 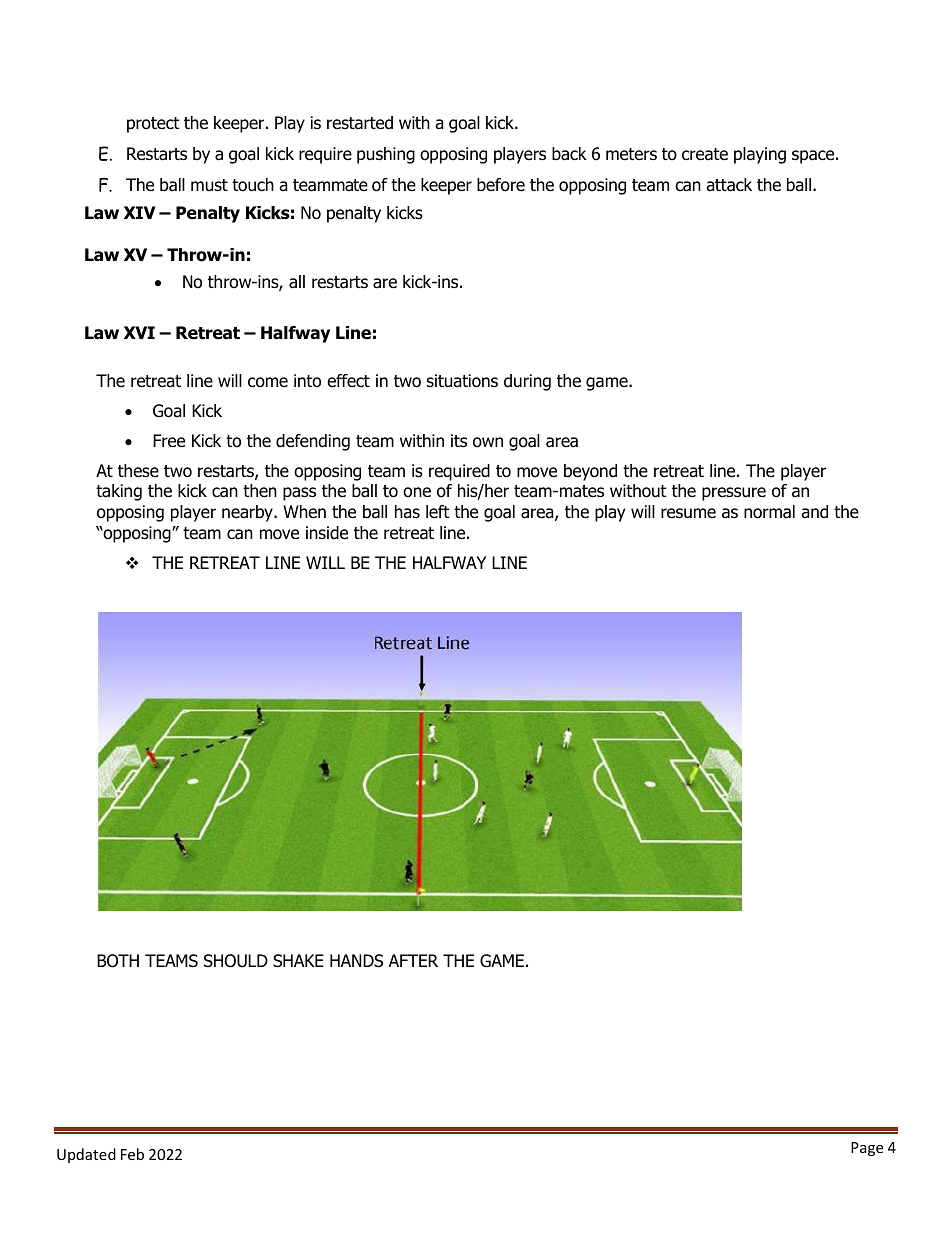 What do you see at coordinates (867, 1149) in the screenshot?
I see `Page` at bounding box center [867, 1149].
